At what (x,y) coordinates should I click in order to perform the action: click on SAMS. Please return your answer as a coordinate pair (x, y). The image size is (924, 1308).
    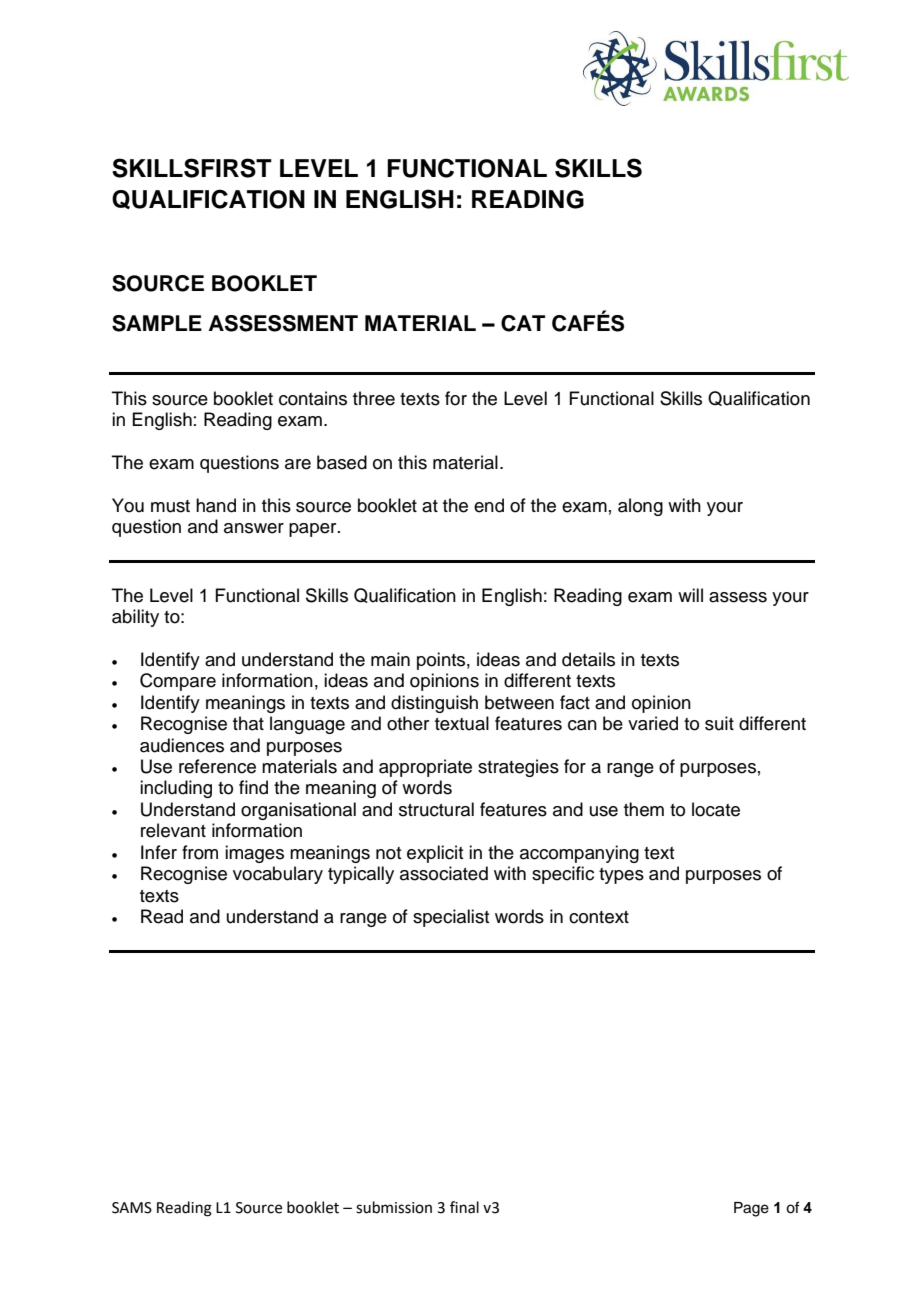
    Looking at the image, I should click on (132, 1208).
